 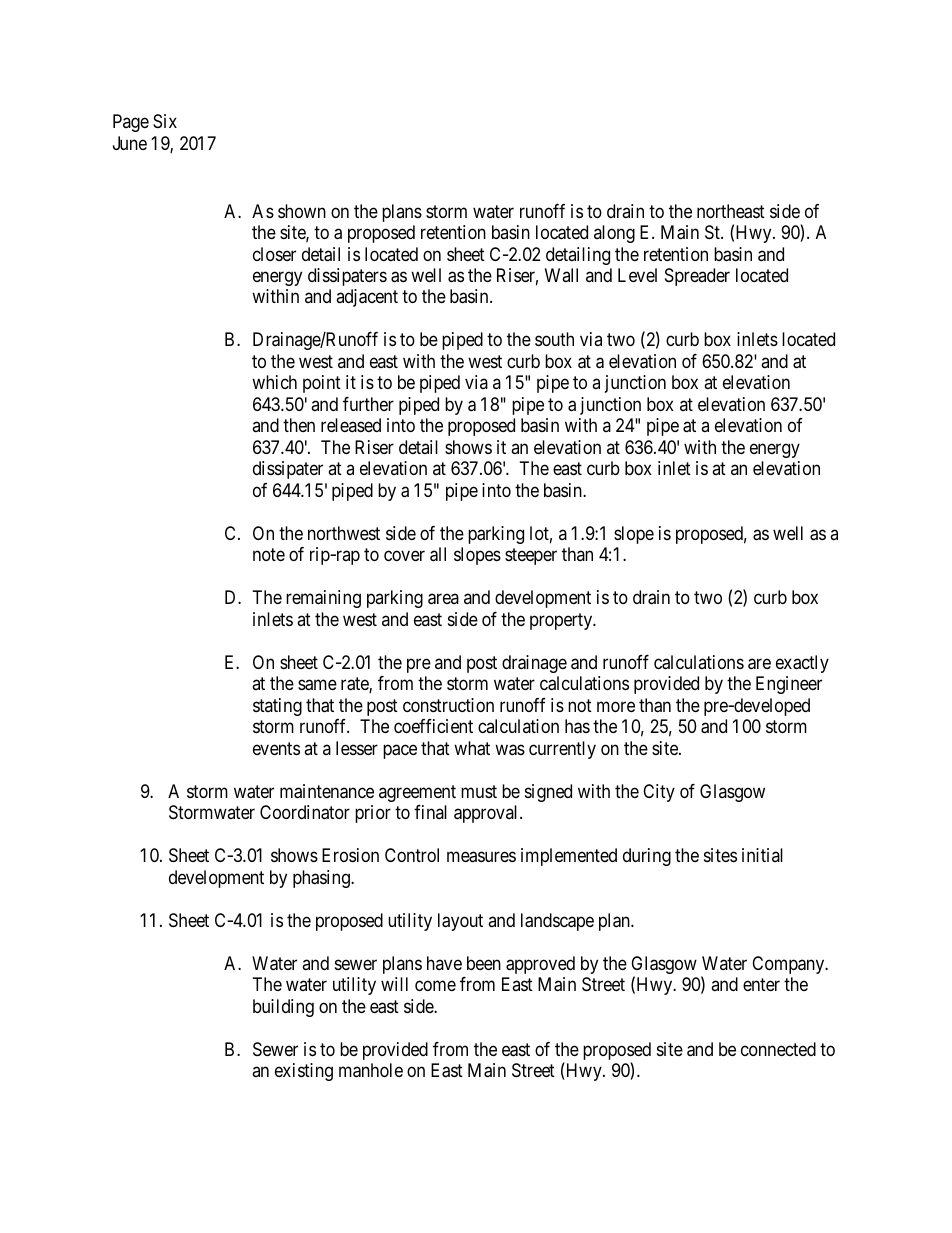 What do you see at coordinates (802, 664) in the screenshot?
I see `exactly` at bounding box center [802, 664].
